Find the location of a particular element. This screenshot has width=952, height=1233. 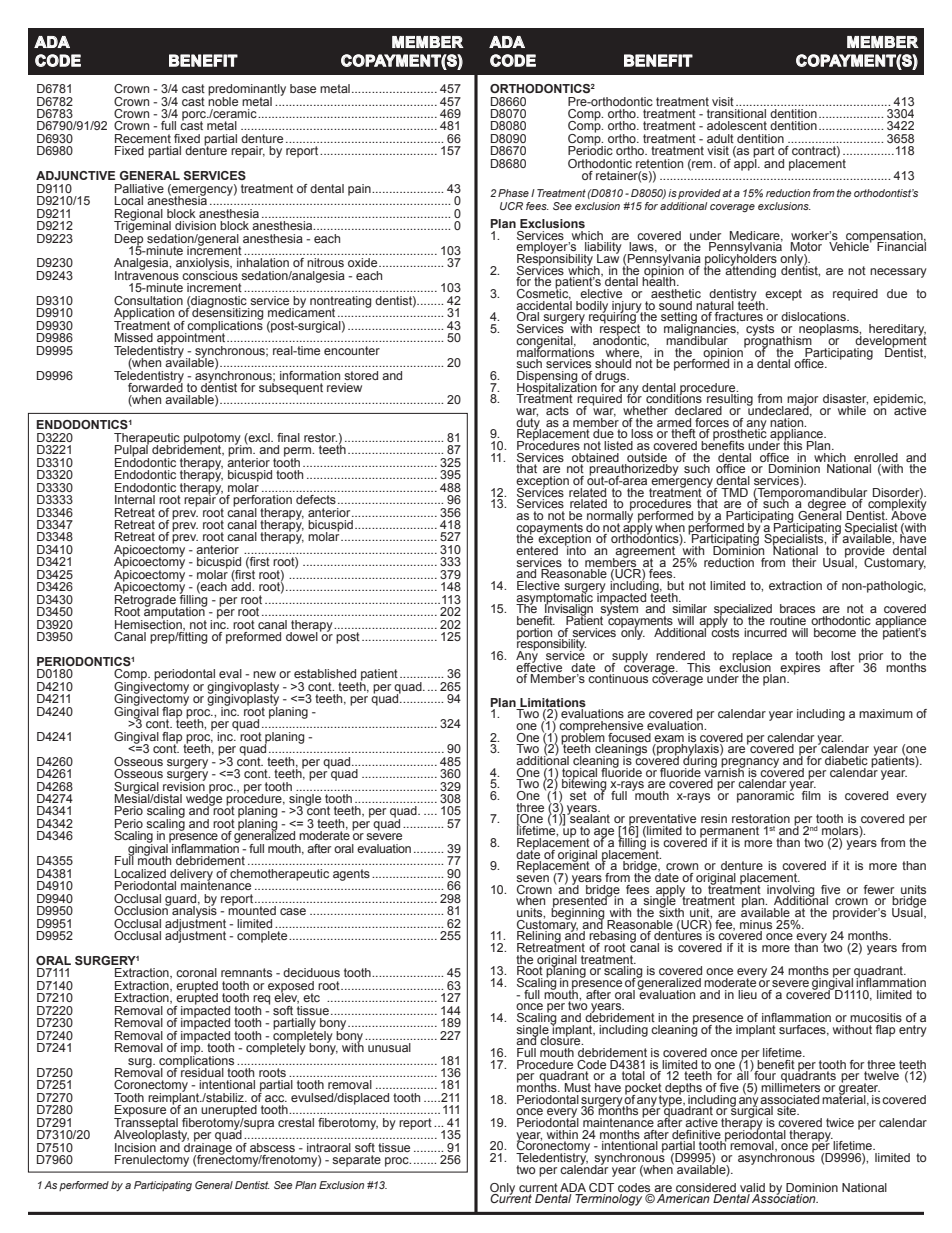

adolescent is located at coordinates (737, 125).
